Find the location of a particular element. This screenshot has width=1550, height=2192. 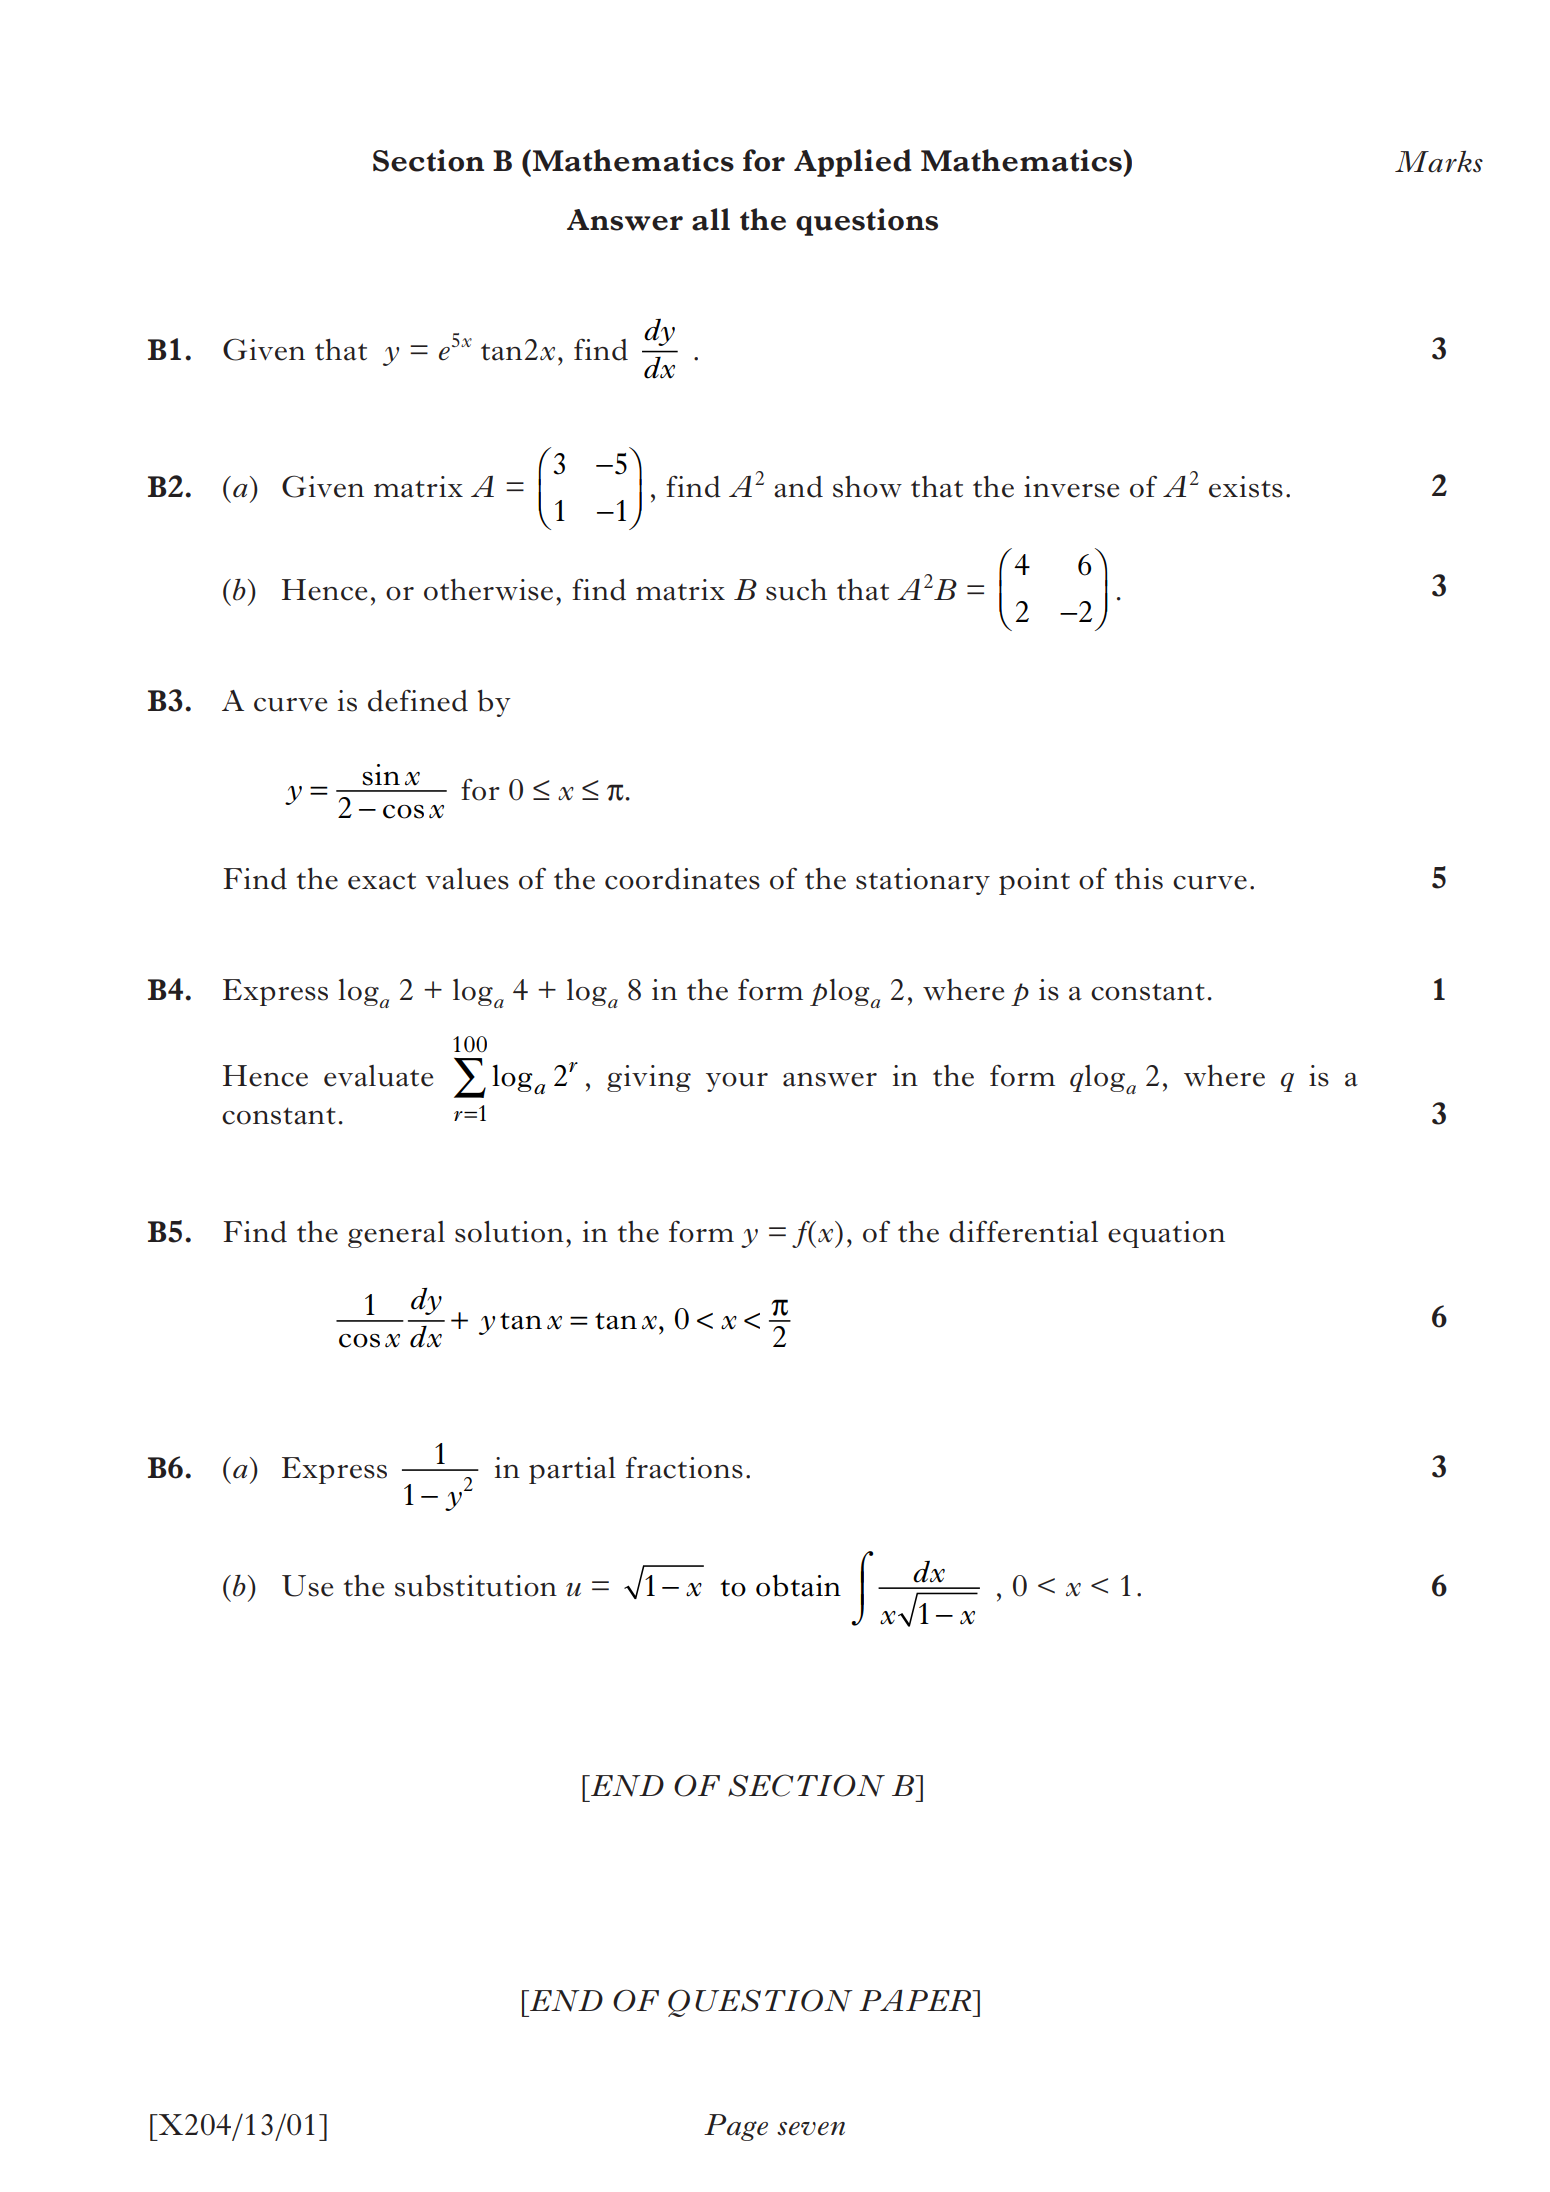

exists is located at coordinates (1246, 487).
